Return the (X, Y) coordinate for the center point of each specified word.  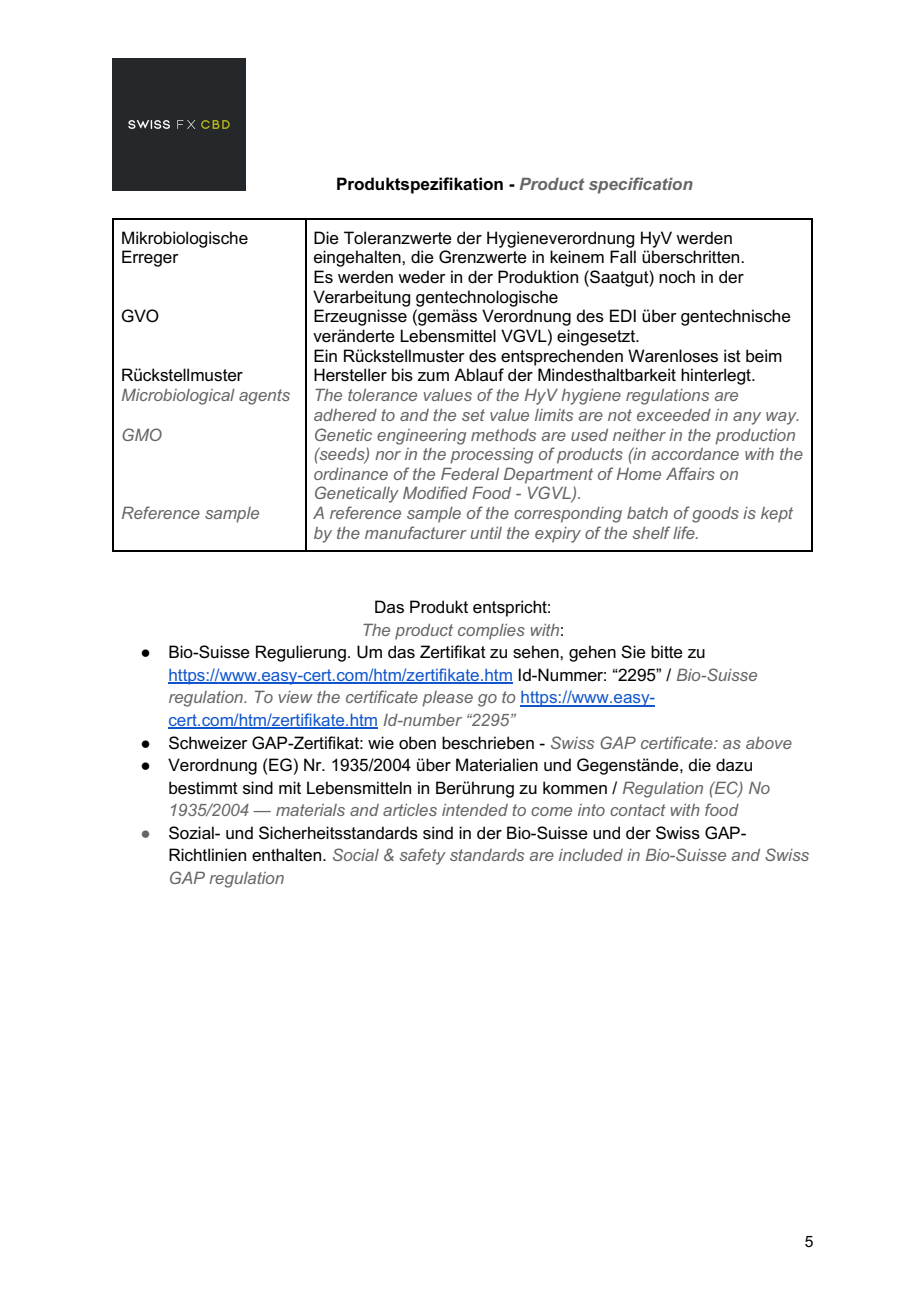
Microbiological (178, 397)
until (486, 533)
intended (475, 810)
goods (715, 515)
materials (310, 810)
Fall (623, 257)
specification (641, 185)
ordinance (351, 474)
